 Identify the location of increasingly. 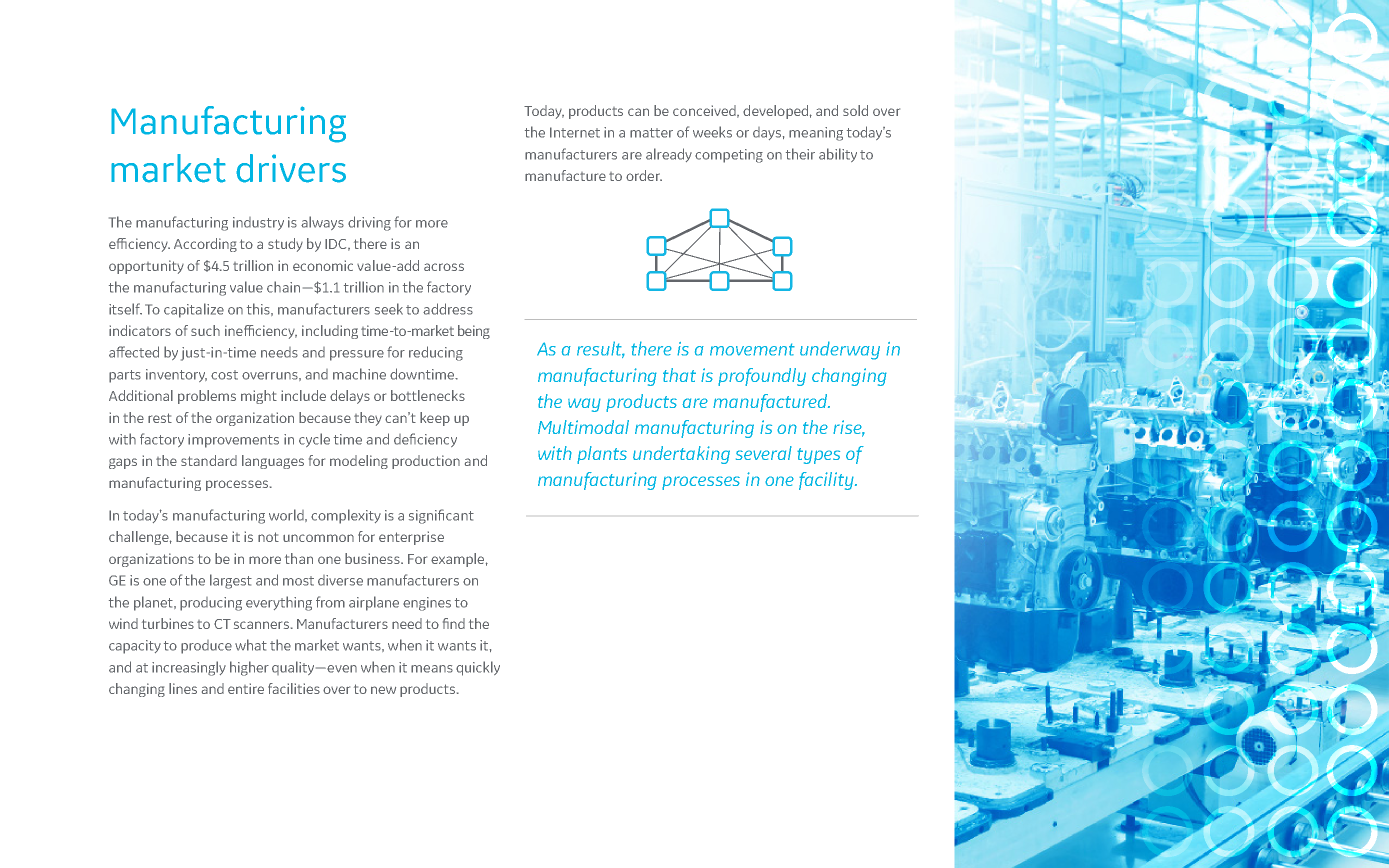
(189, 668).
